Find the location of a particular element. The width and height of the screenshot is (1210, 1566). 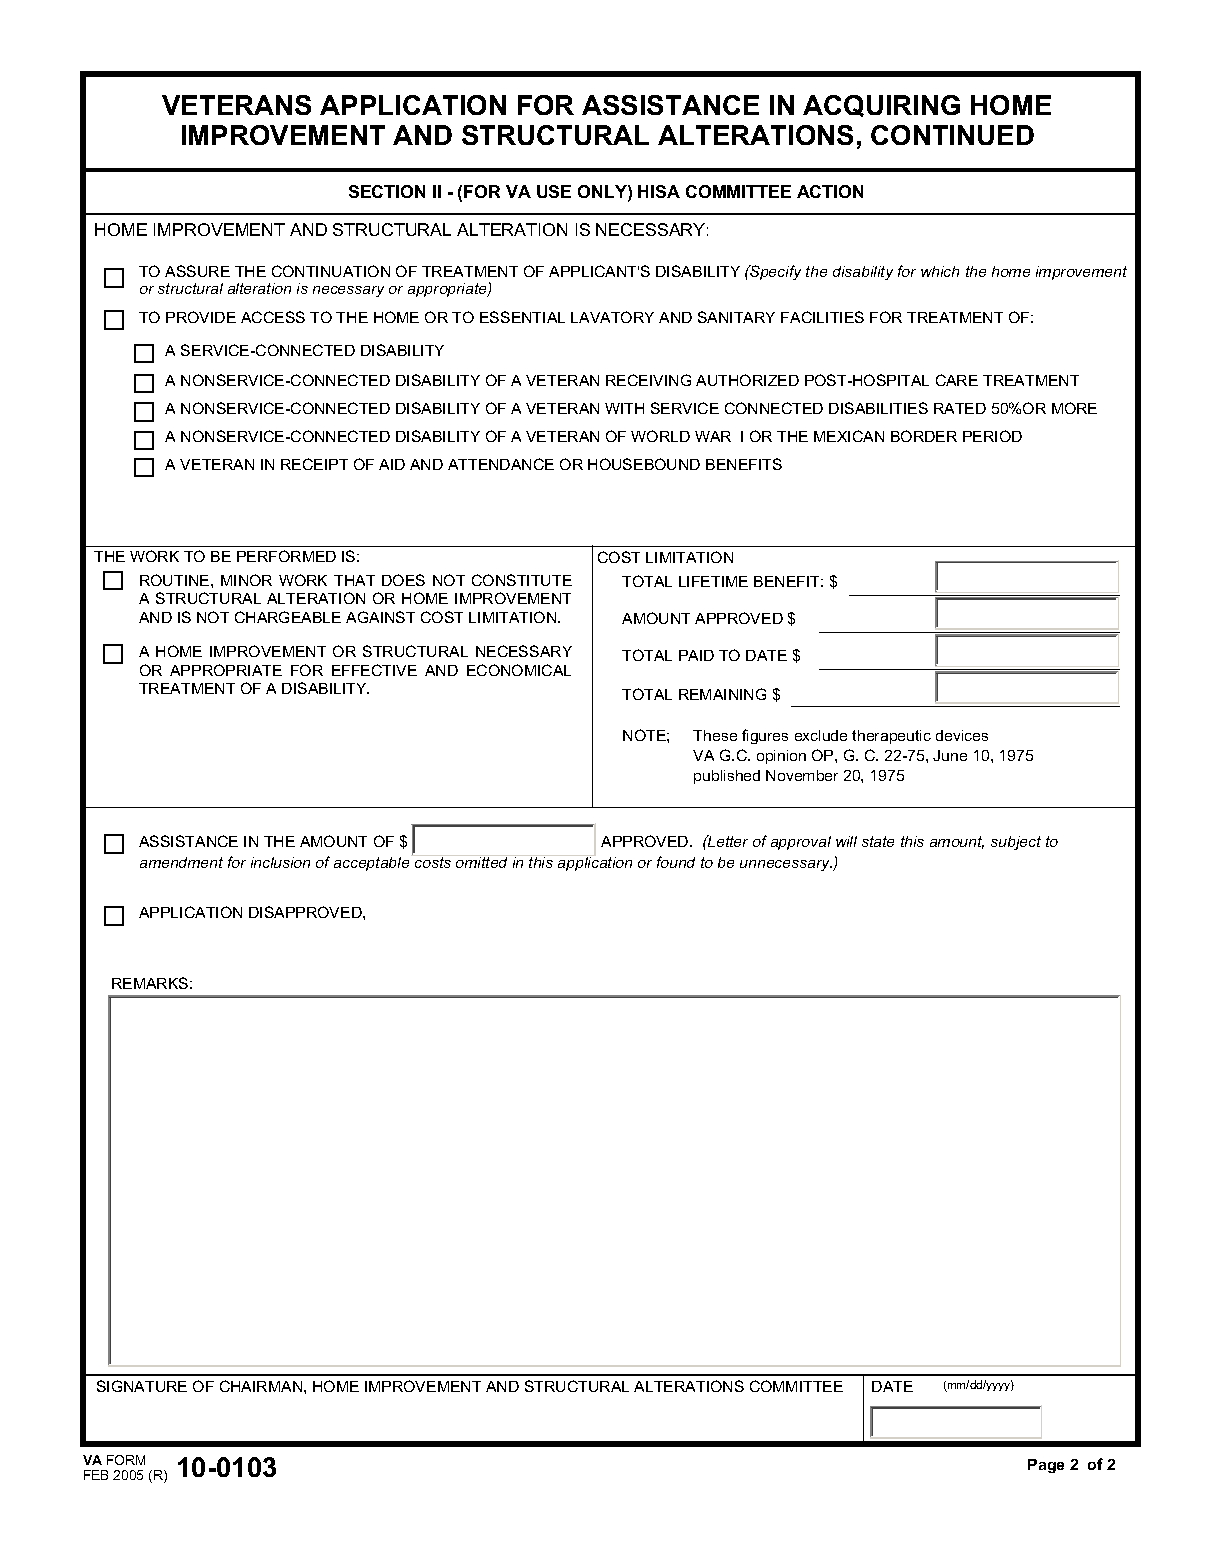

SIGNATURE is located at coordinates (142, 1386).
